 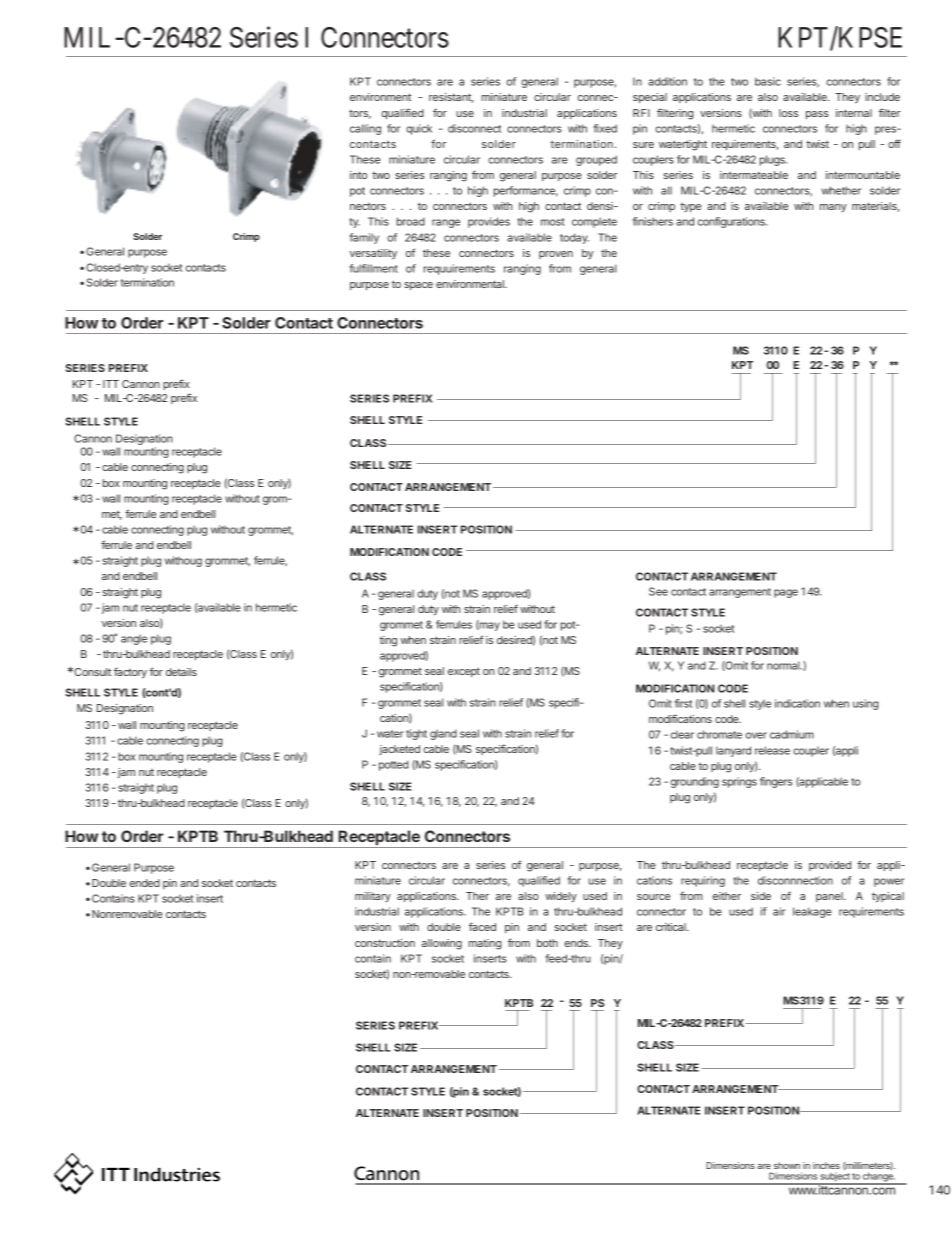 What do you see at coordinates (418, 286) in the page?
I see `space` at bounding box center [418, 286].
